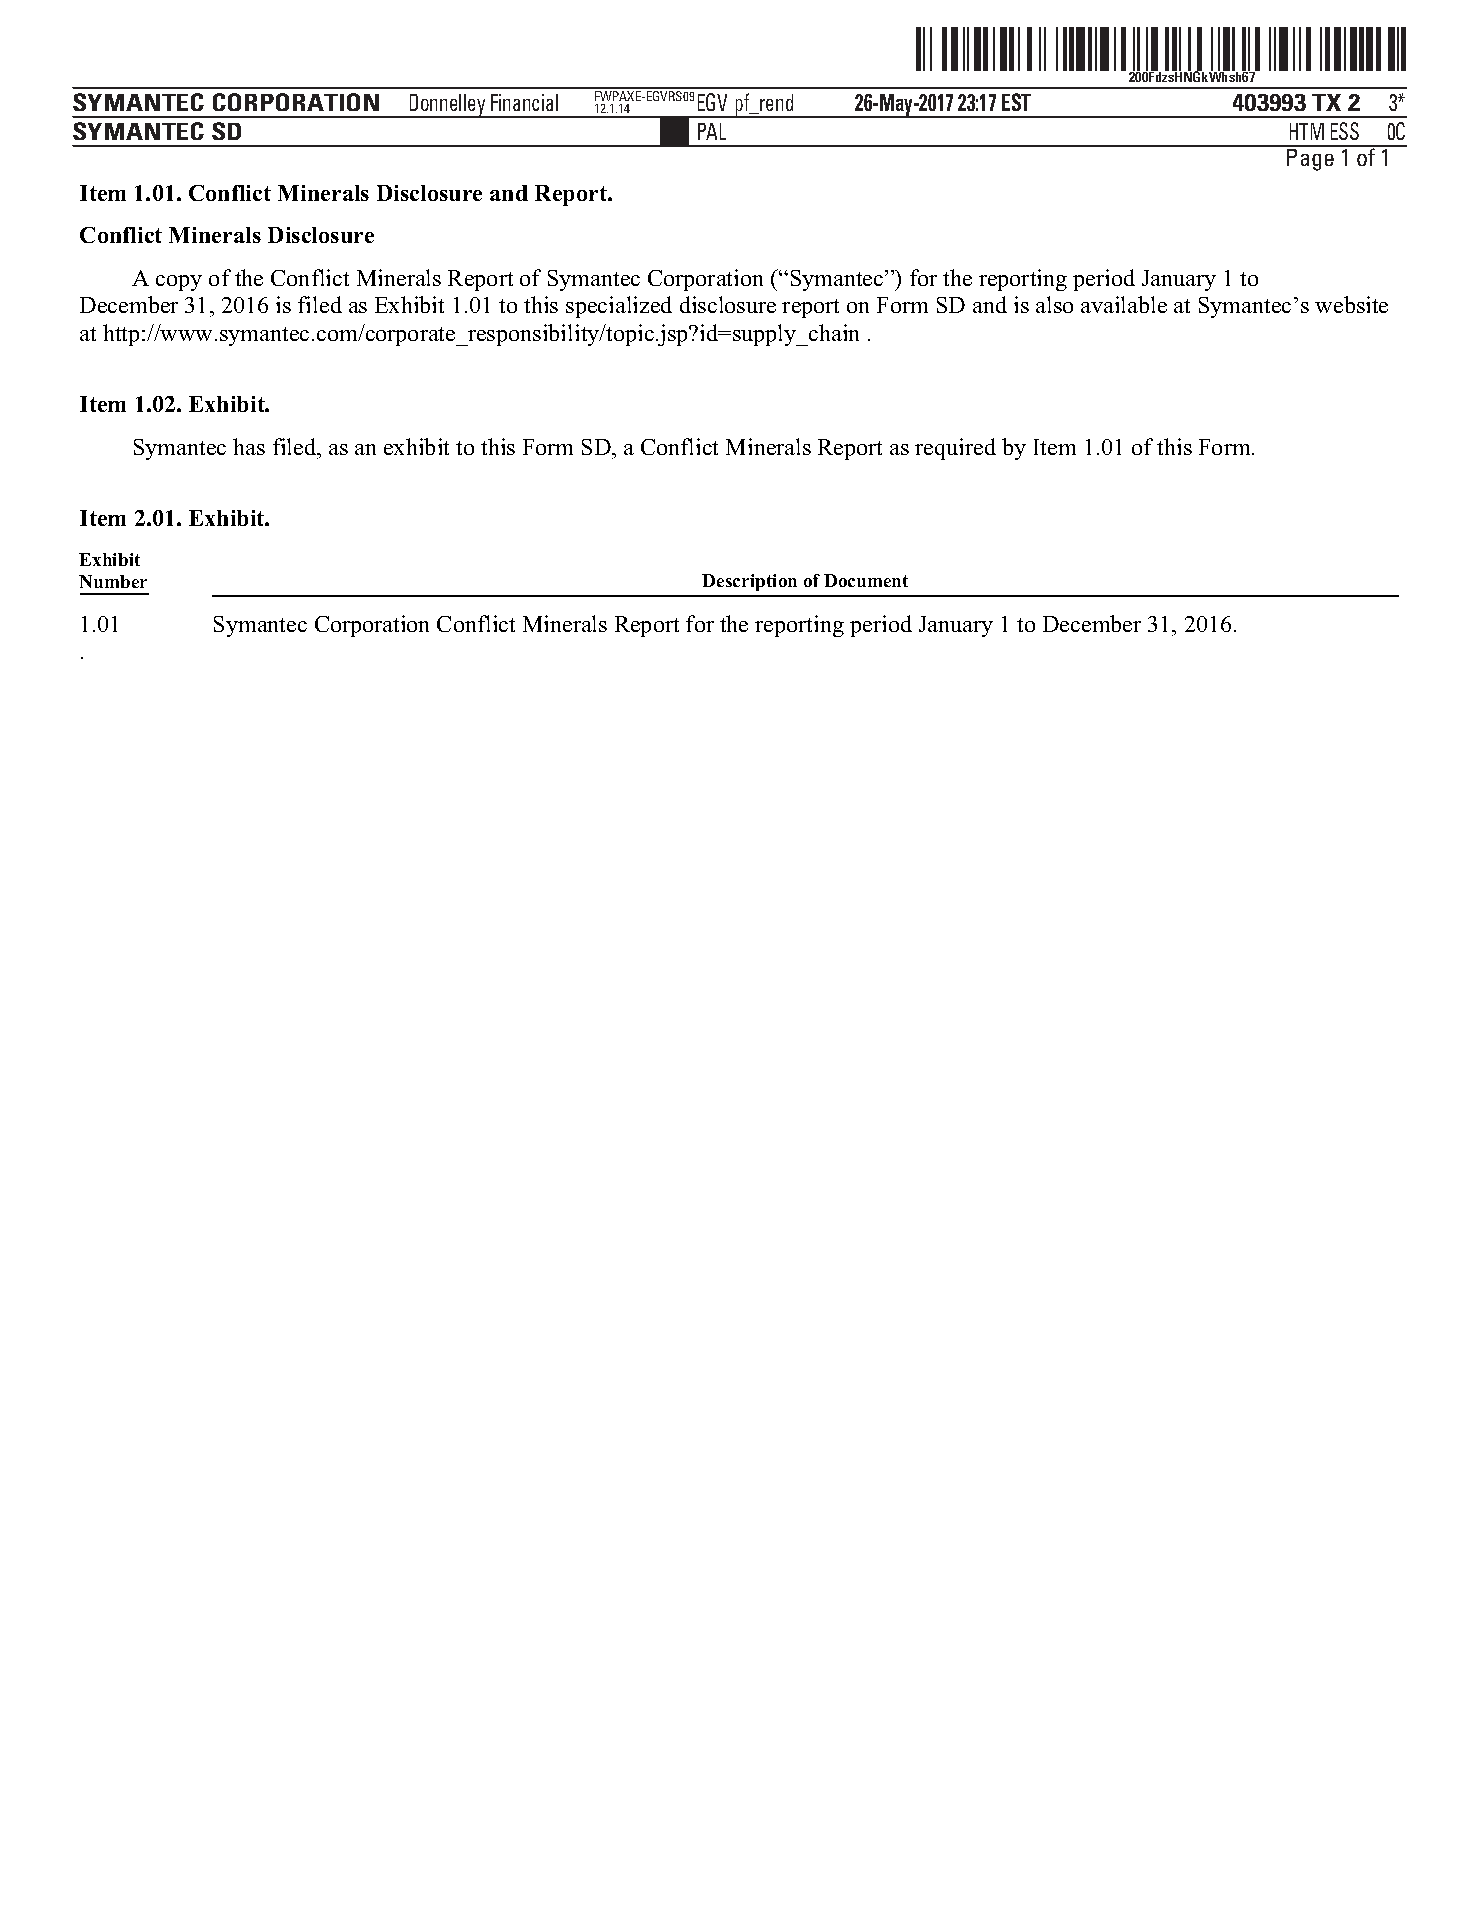 This image has width=1479, height=1913. What do you see at coordinates (1307, 131) in the image?
I see `HTM` at bounding box center [1307, 131].
